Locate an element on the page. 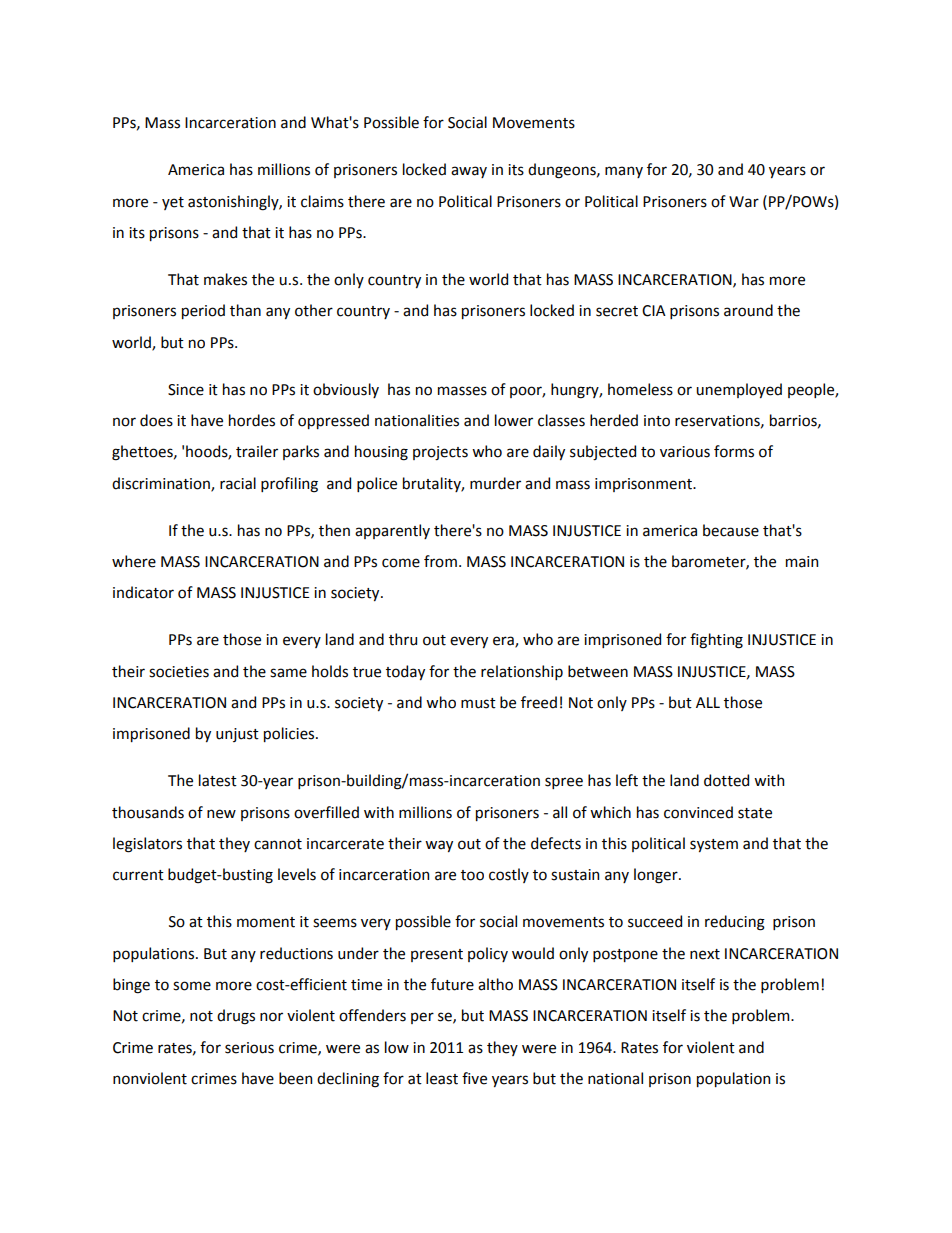 This page has height=1233, width=952. thru is located at coordinates (403, 639).
